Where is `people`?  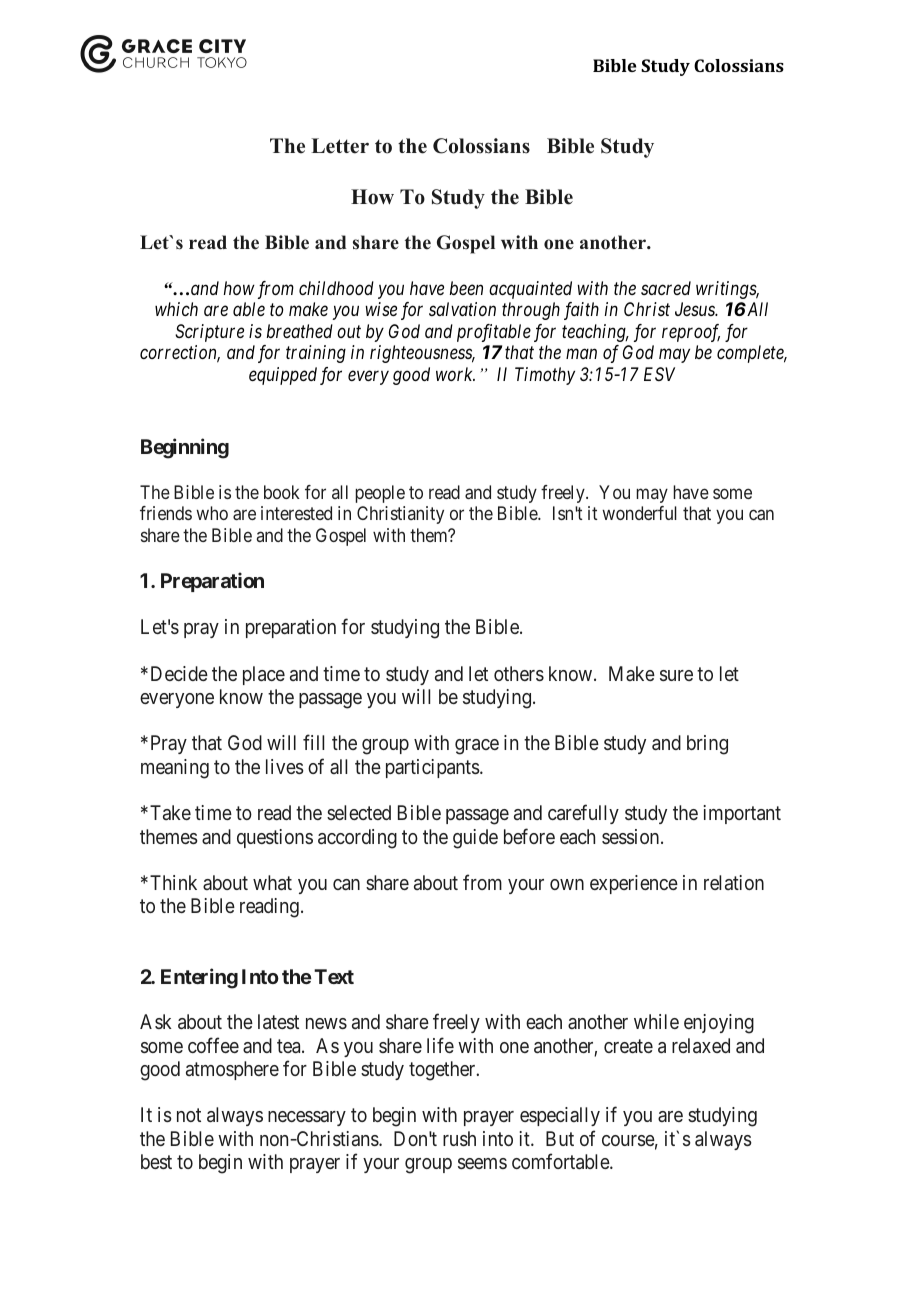 people is located at coordinates (380, 494).
